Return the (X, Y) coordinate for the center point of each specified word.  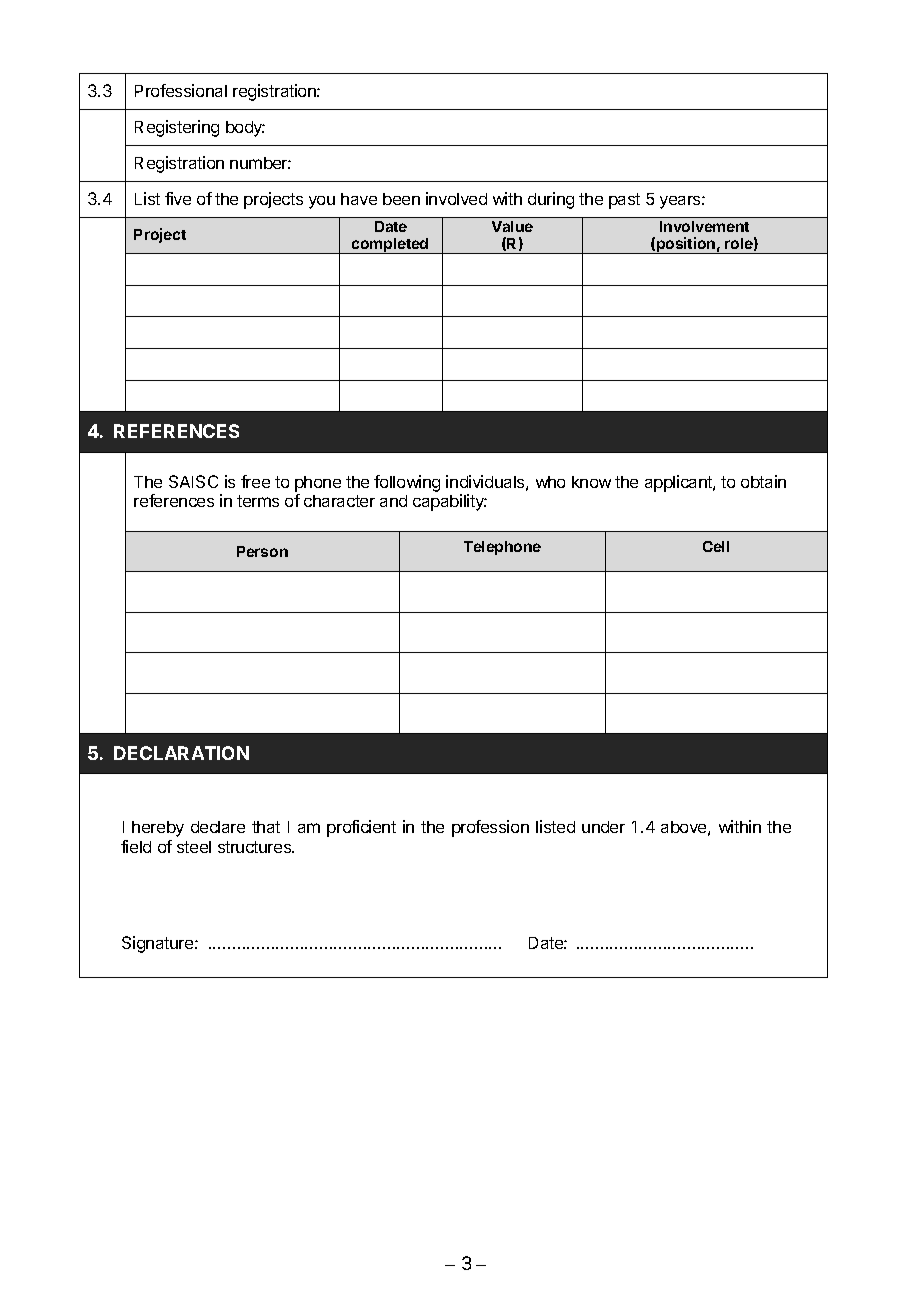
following (407, 483)
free (255, 481)
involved (456, 198)
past (624, 201)
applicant (679, 483)
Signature (159, 944)
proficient (361, 828)
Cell (716, 546)
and (393, 501)
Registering (177, 128)
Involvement (704, 226)
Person (262, 551)
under (603, 827)
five (178, 198)
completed (390, 246)
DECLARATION (181, 753)
